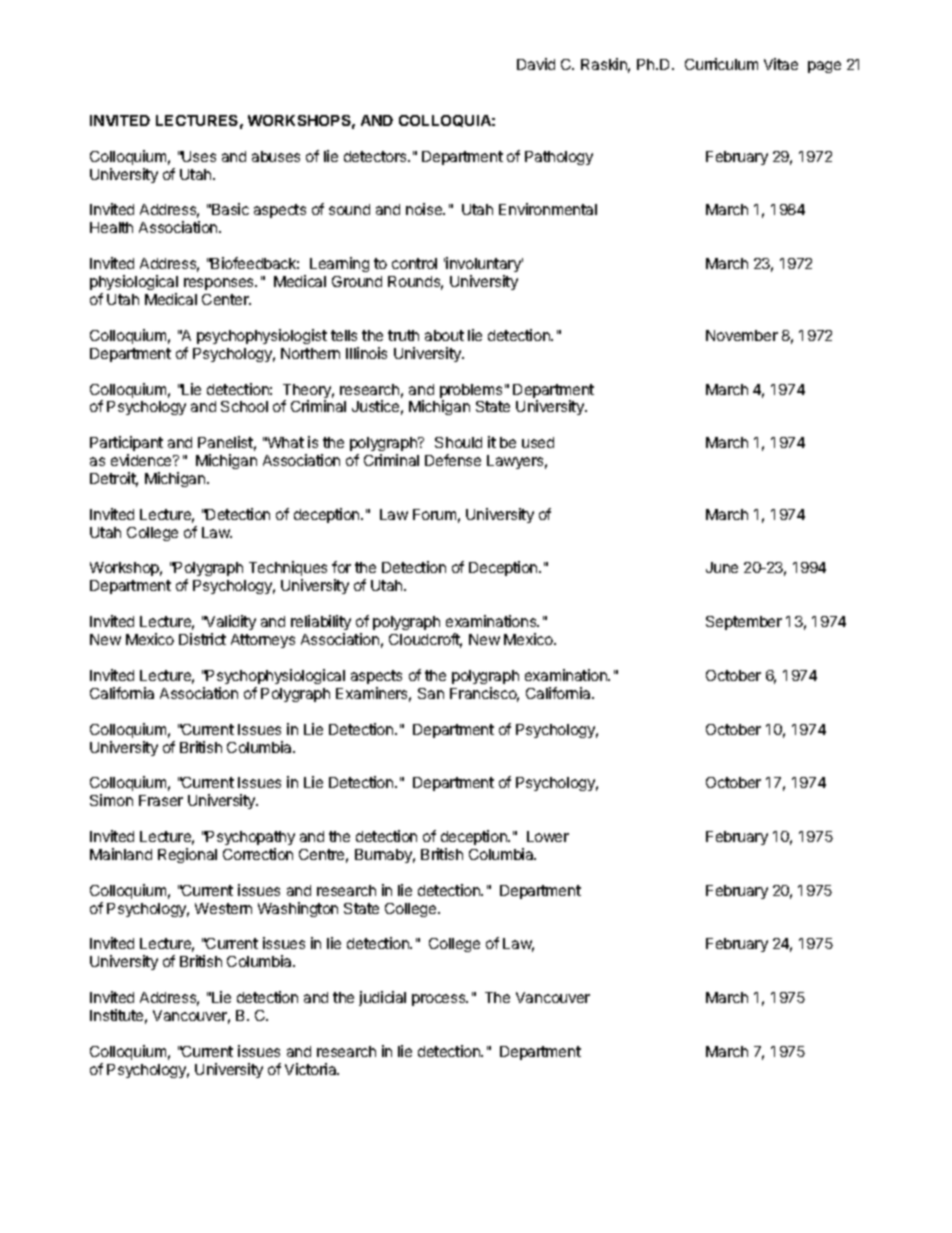  Describe the element at coordinates (376, 156) in the page. I see `detectors` at that location.
